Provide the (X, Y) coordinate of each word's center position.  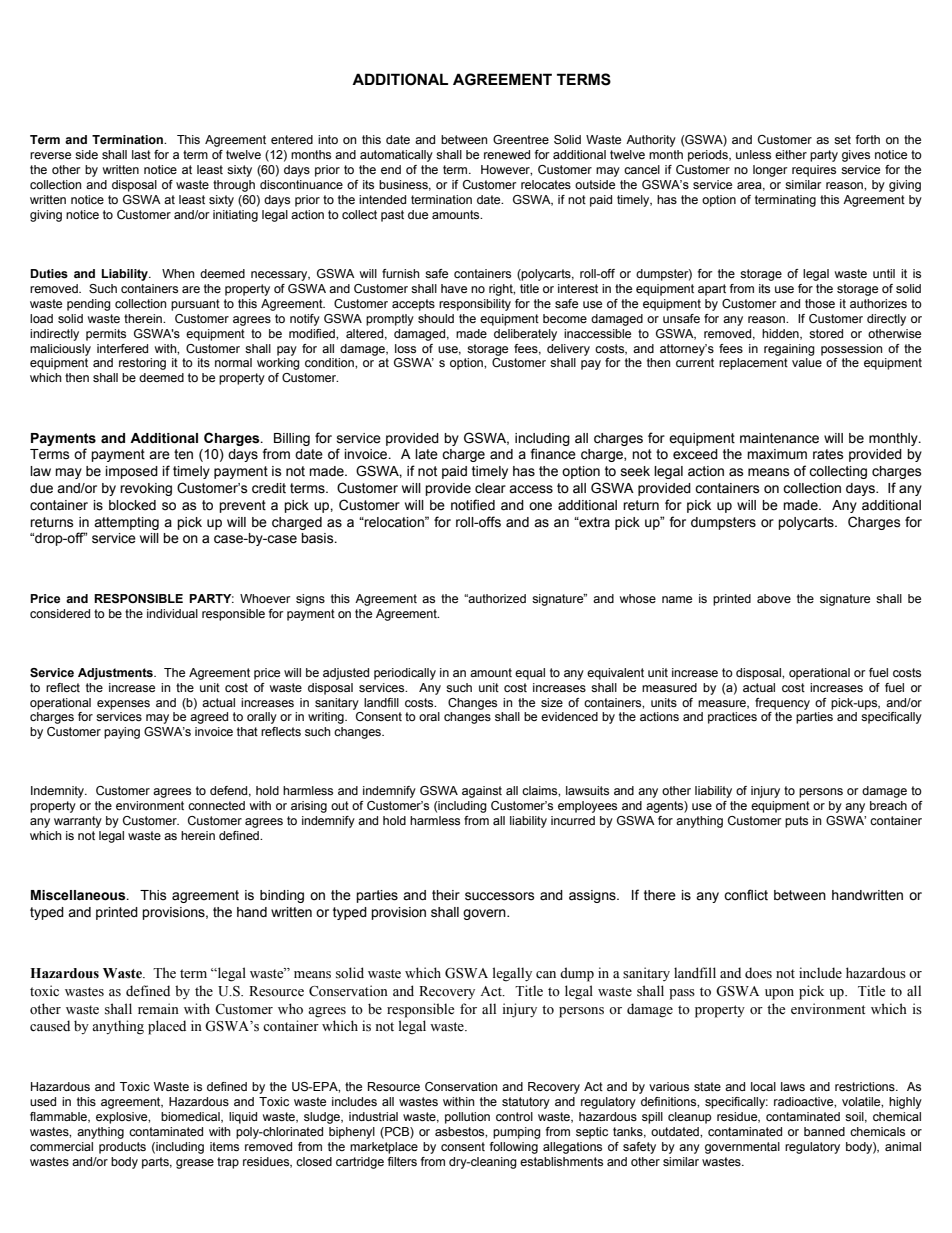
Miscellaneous (79, 895)
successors (500, 896)
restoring (142, 364)
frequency (782, 704)
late (426, 454)
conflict (746, 895)
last (141, 154)
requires (814, 171)
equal (530, 674)
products (122, 1148)
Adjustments (116, 674)
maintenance (779, 438)
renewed (507, 154)
